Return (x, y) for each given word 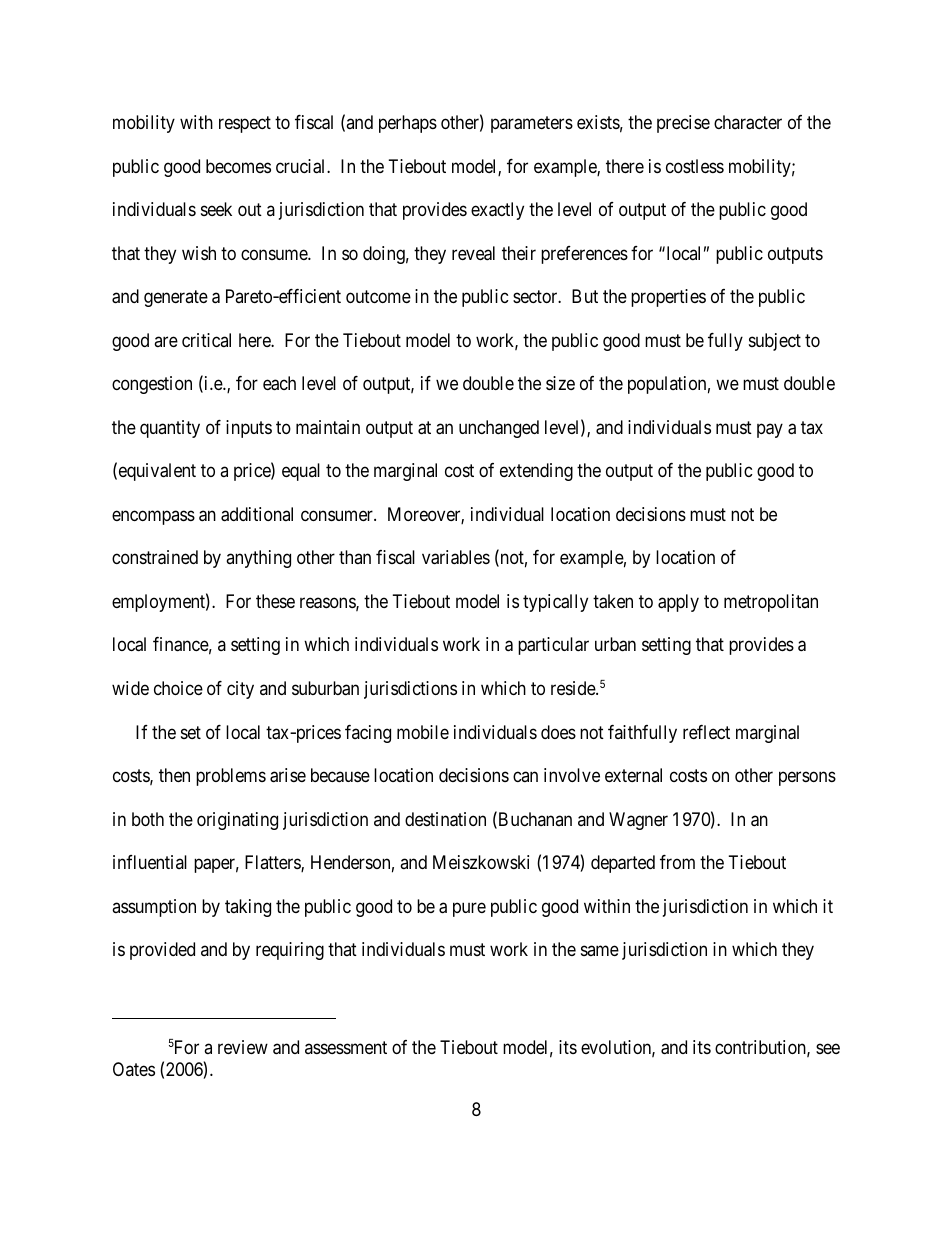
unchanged (499, 429)
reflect (706, 732)
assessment (346, 1047)
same (600, 951)
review (243, 1047)
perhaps (408, 124)
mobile (423, 732)
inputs (249, 429)
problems (231, 777)
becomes (238, 166)
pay (770, 430)
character (748, 122)
